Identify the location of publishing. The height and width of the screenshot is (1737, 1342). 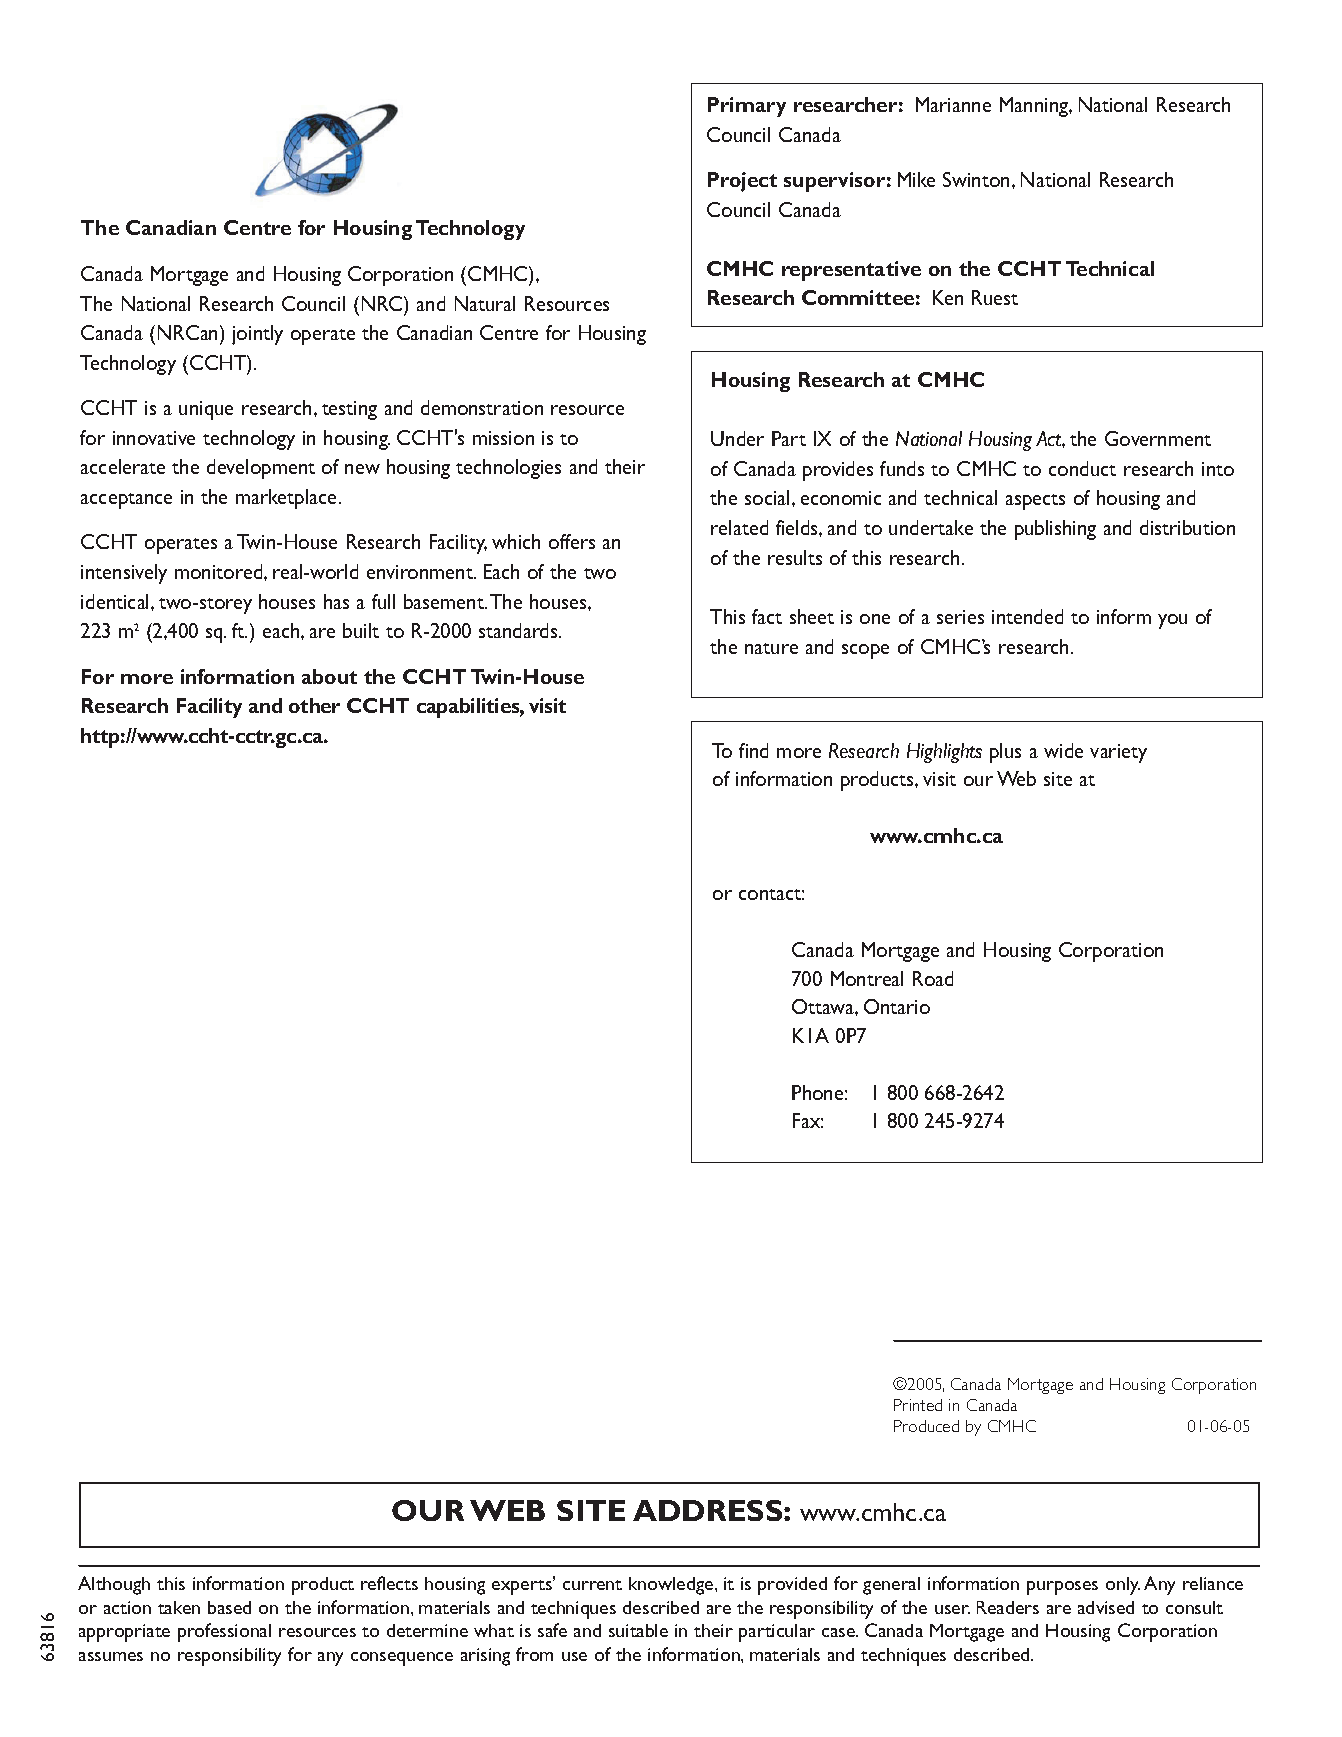
(1055, 530).
